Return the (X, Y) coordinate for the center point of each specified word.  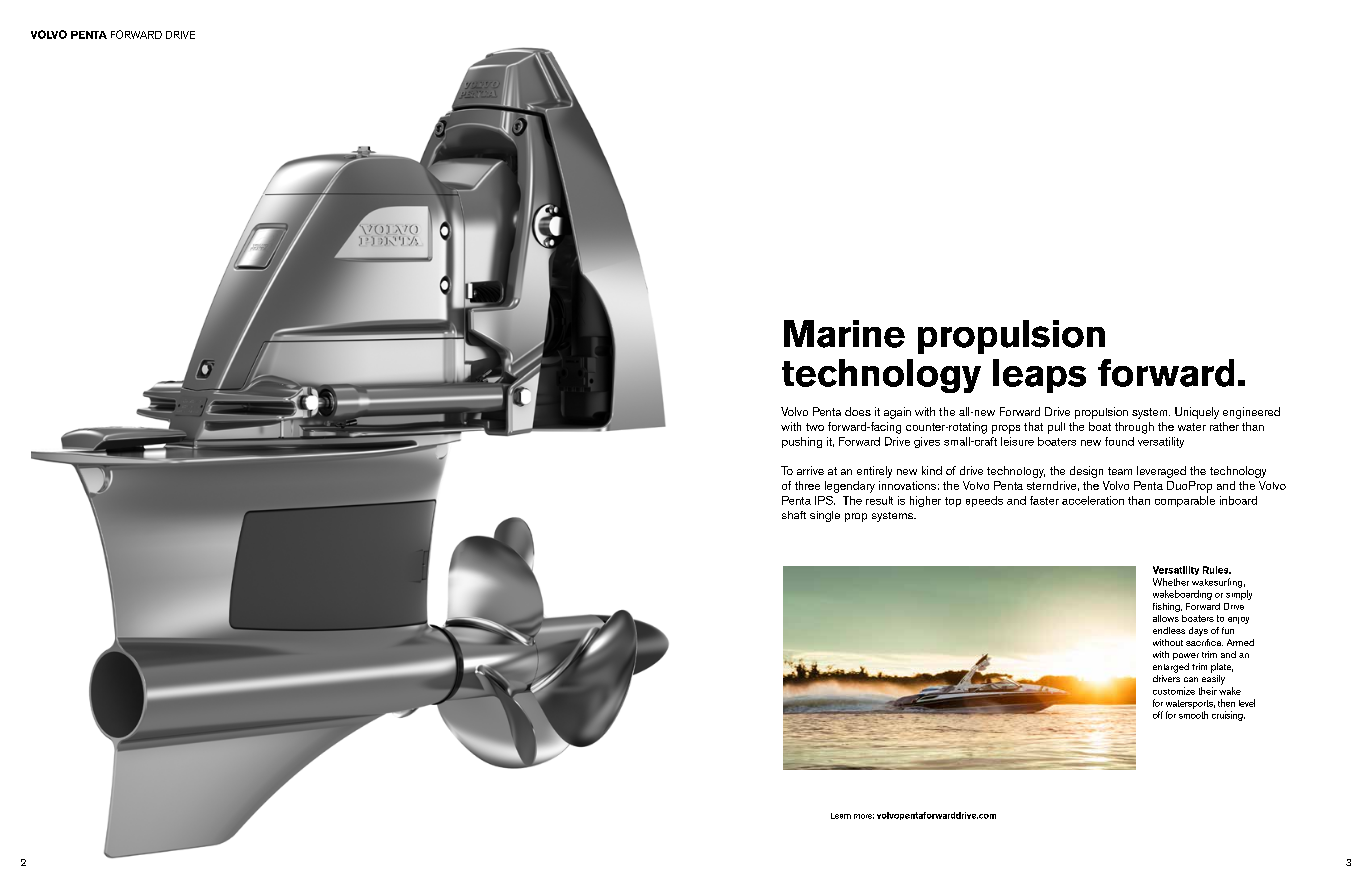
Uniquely (1197, 413)
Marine (844, 334)
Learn (841, 816)
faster (1044, 500)
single (825, 516)
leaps (1039, 376)
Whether (1171, 582)
